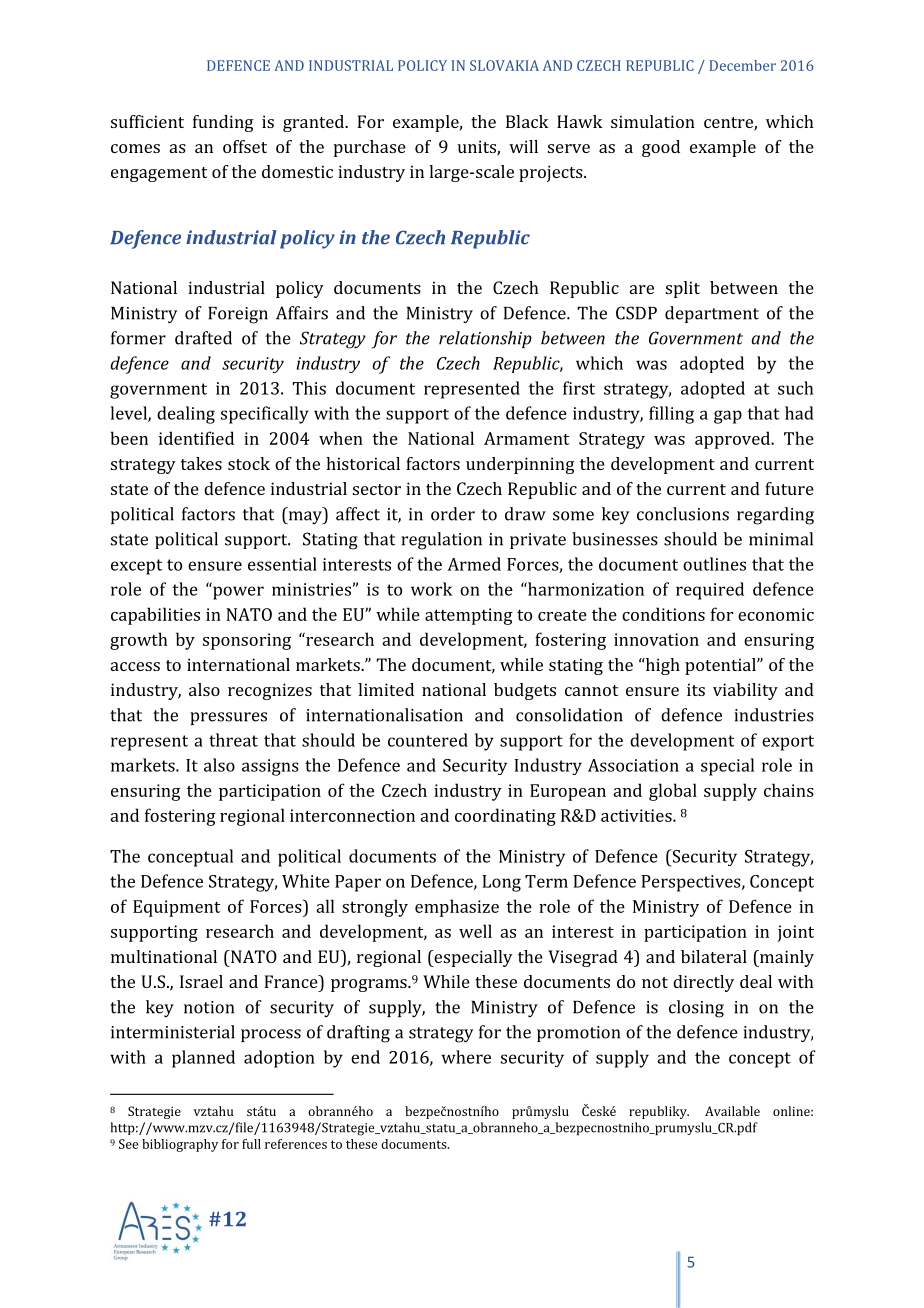 The width and height of the screenshot is (924, 1308). What do you see at coordinates (742, 65) in the screenshot?
I see `December` at bounding box center [742, 65].
